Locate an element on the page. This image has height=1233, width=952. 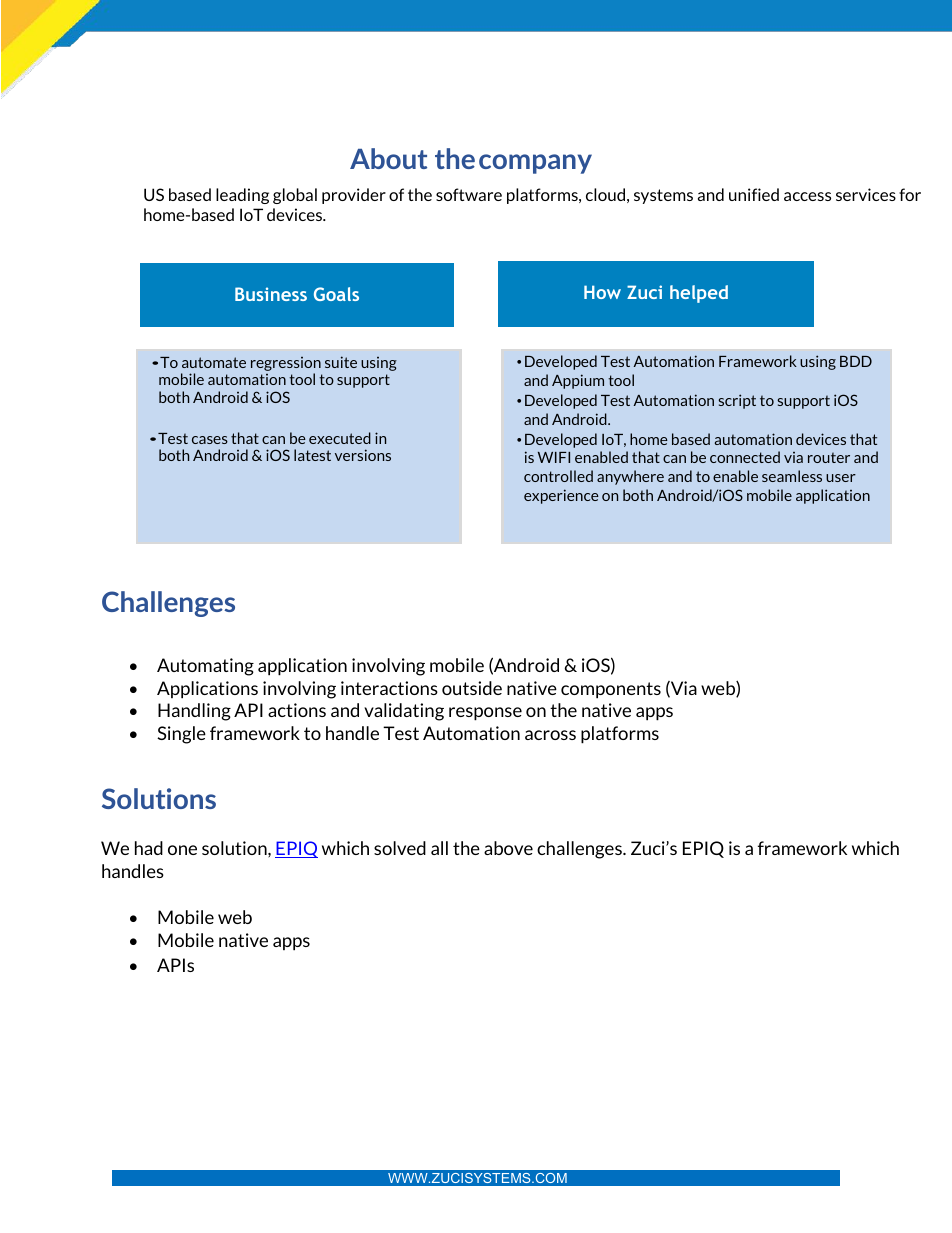
BDD is located at coordinates (856, 361).
